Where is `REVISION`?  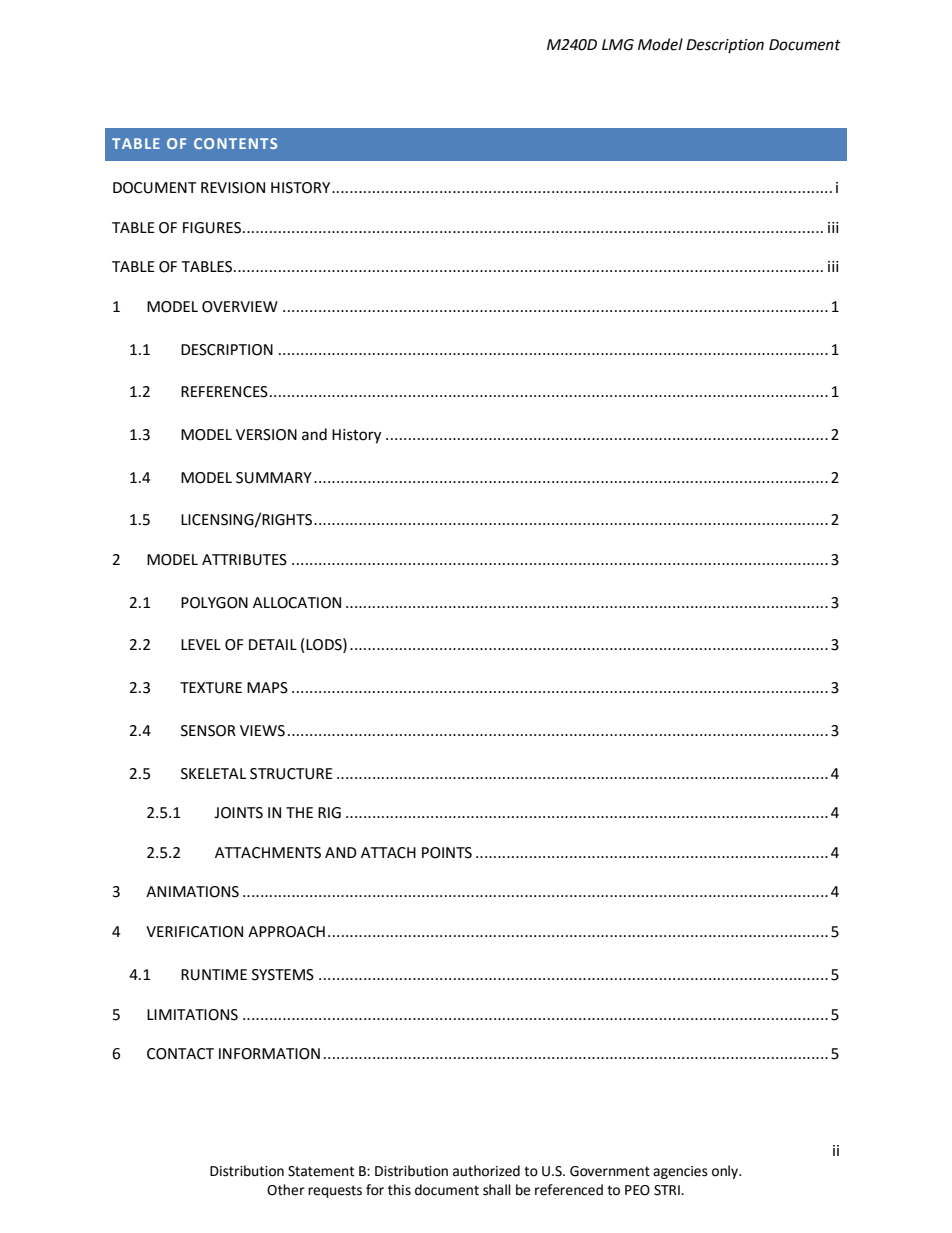
REVISION is located at coordinates (233, 188).
